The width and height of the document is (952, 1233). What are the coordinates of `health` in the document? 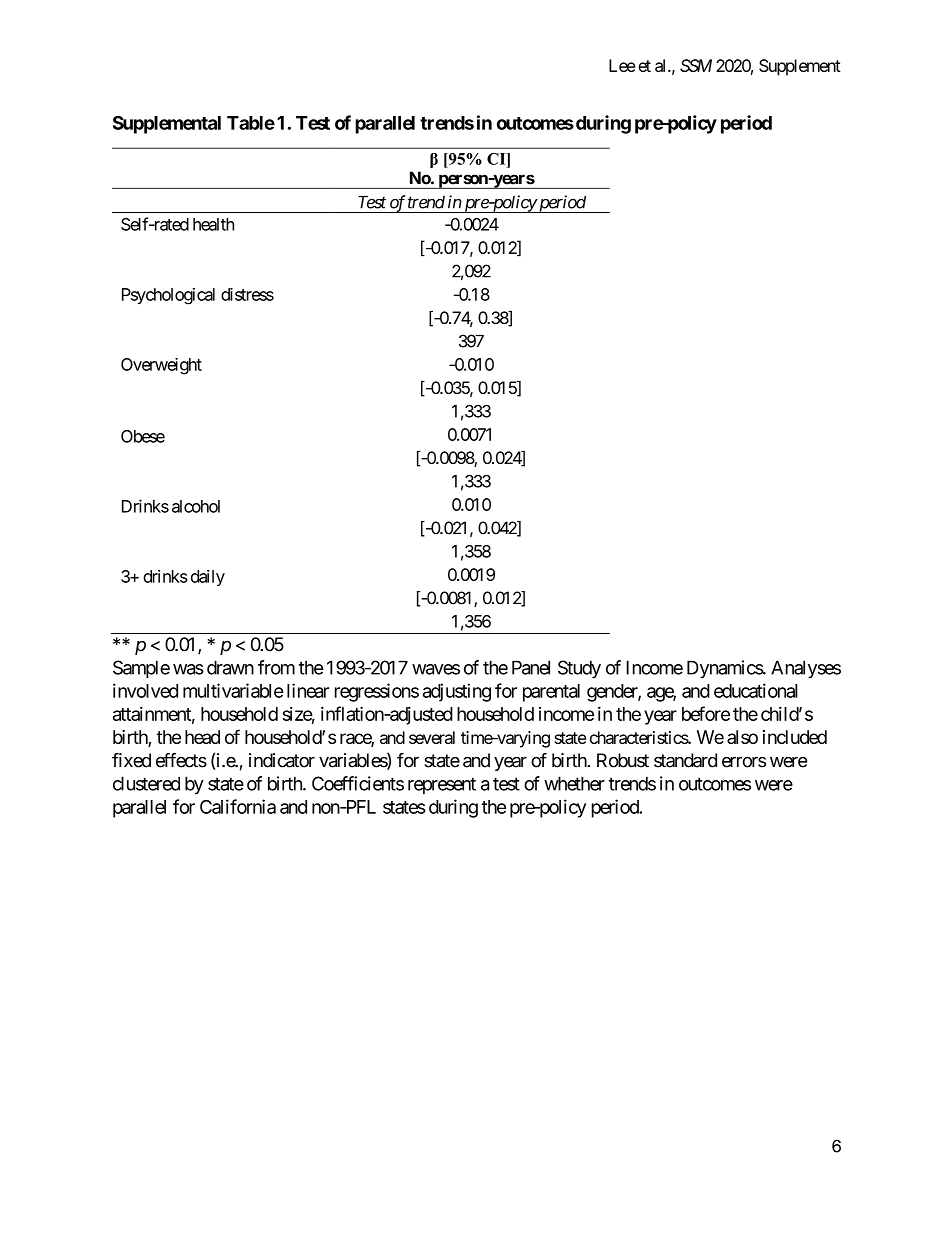 It's located at (213, 224).
